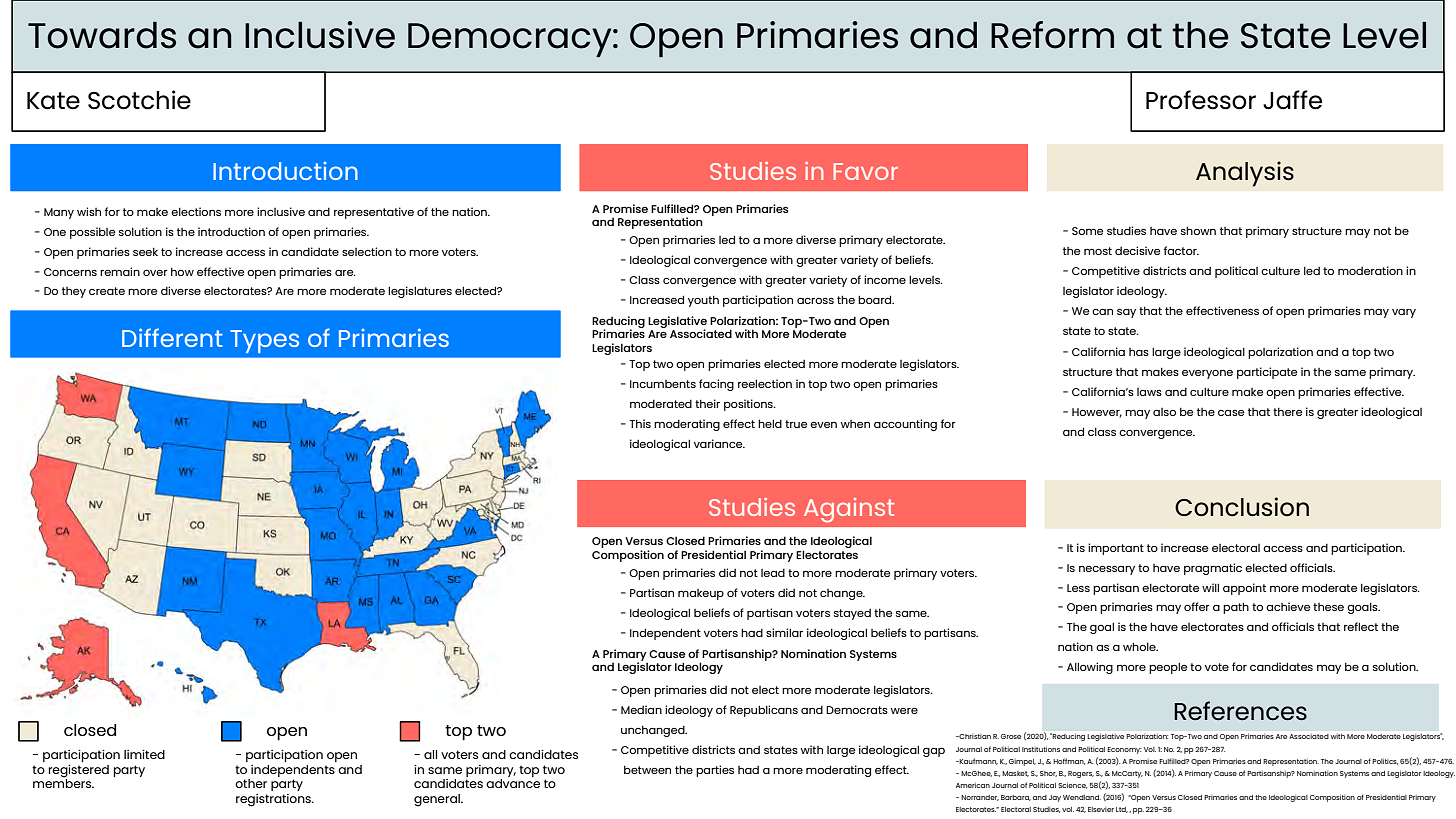 The image size is (1456, 819). Describe the element at coordinates (1198, 230) in the document. I see `shown` at that location.
